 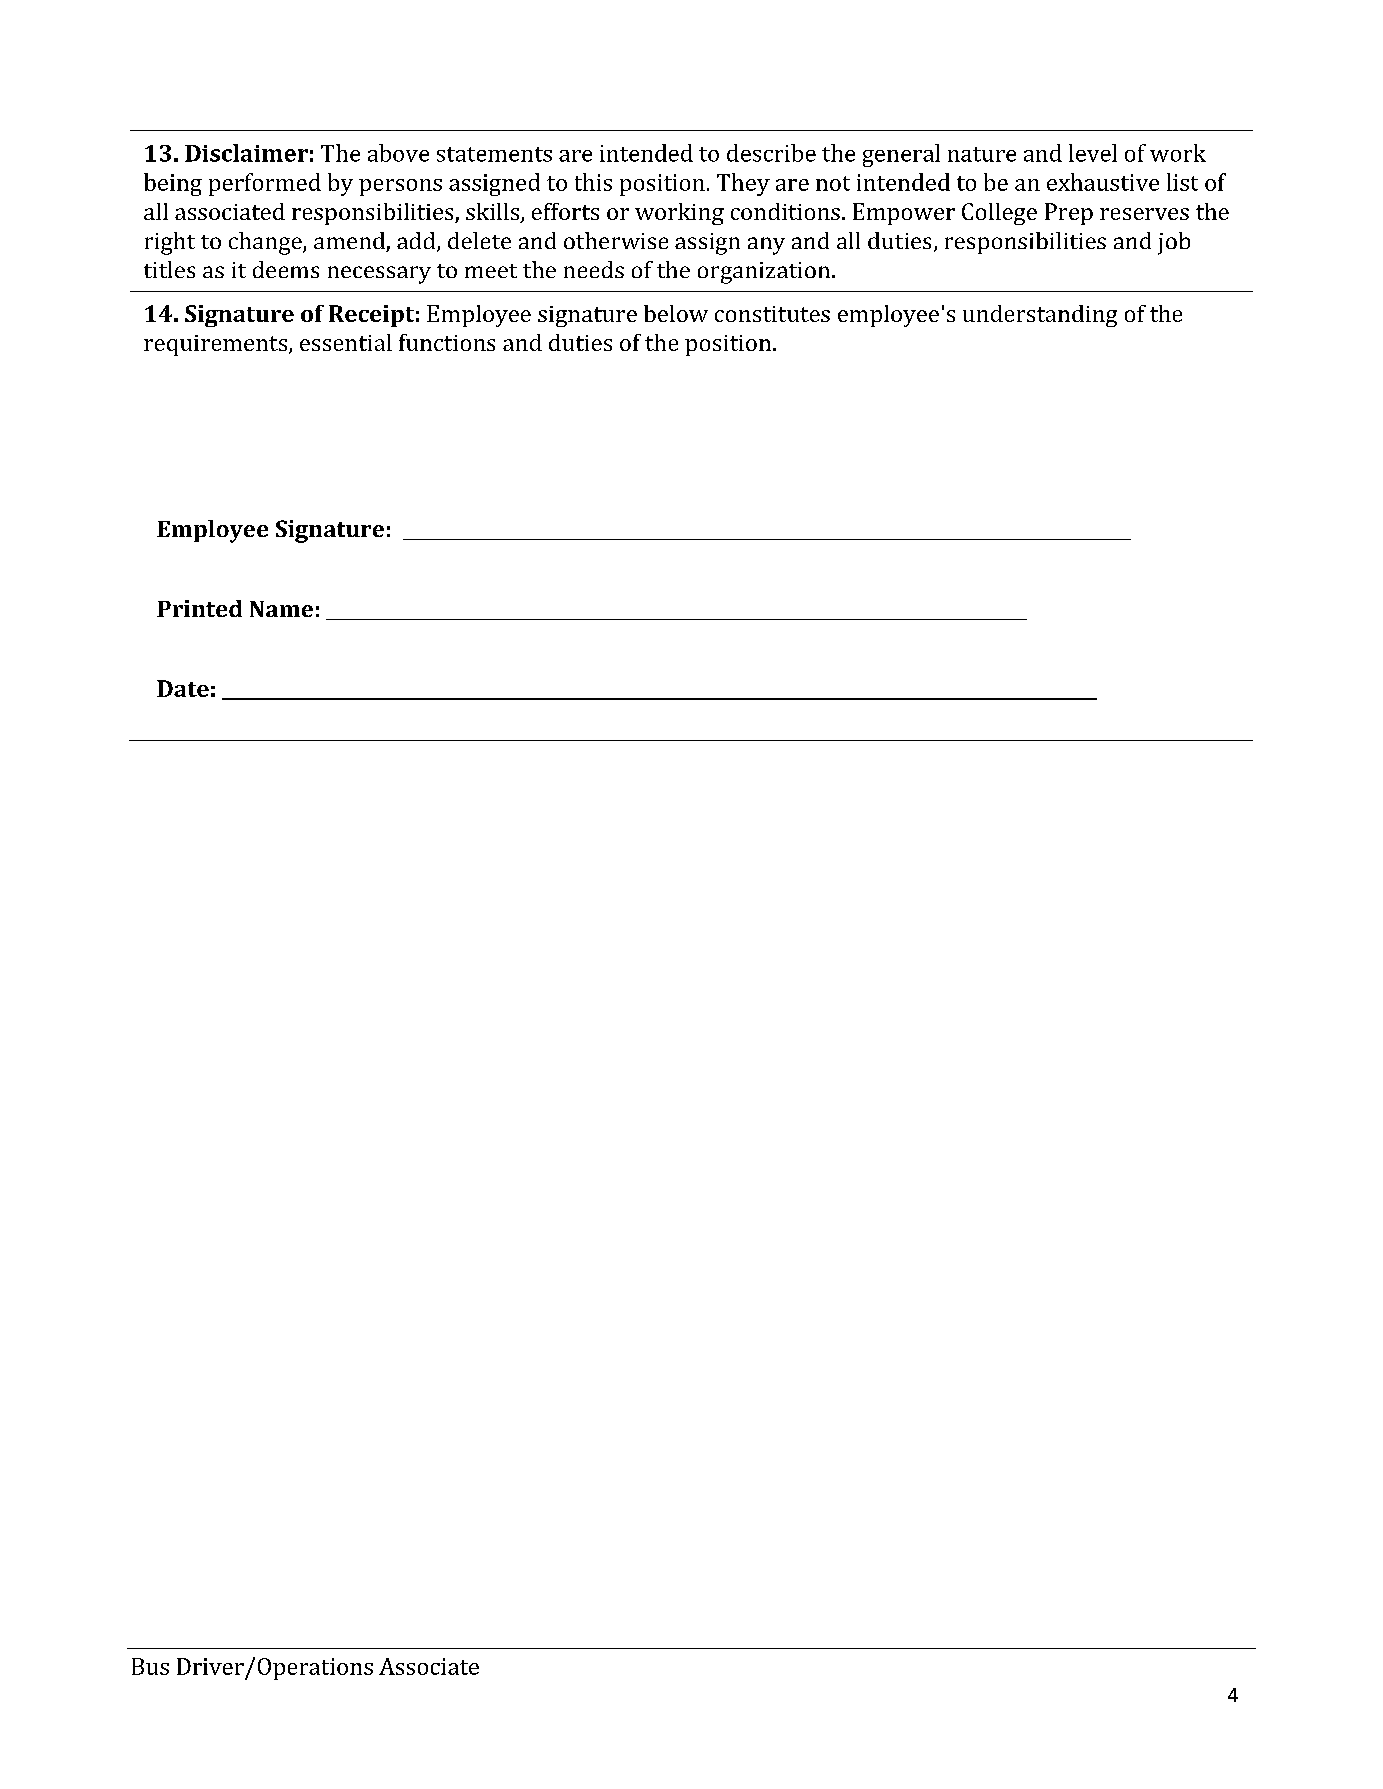 What do you see at coordinates (346, 342) in the screenshot?
I see `essential` at bounding box center [346, 342].
